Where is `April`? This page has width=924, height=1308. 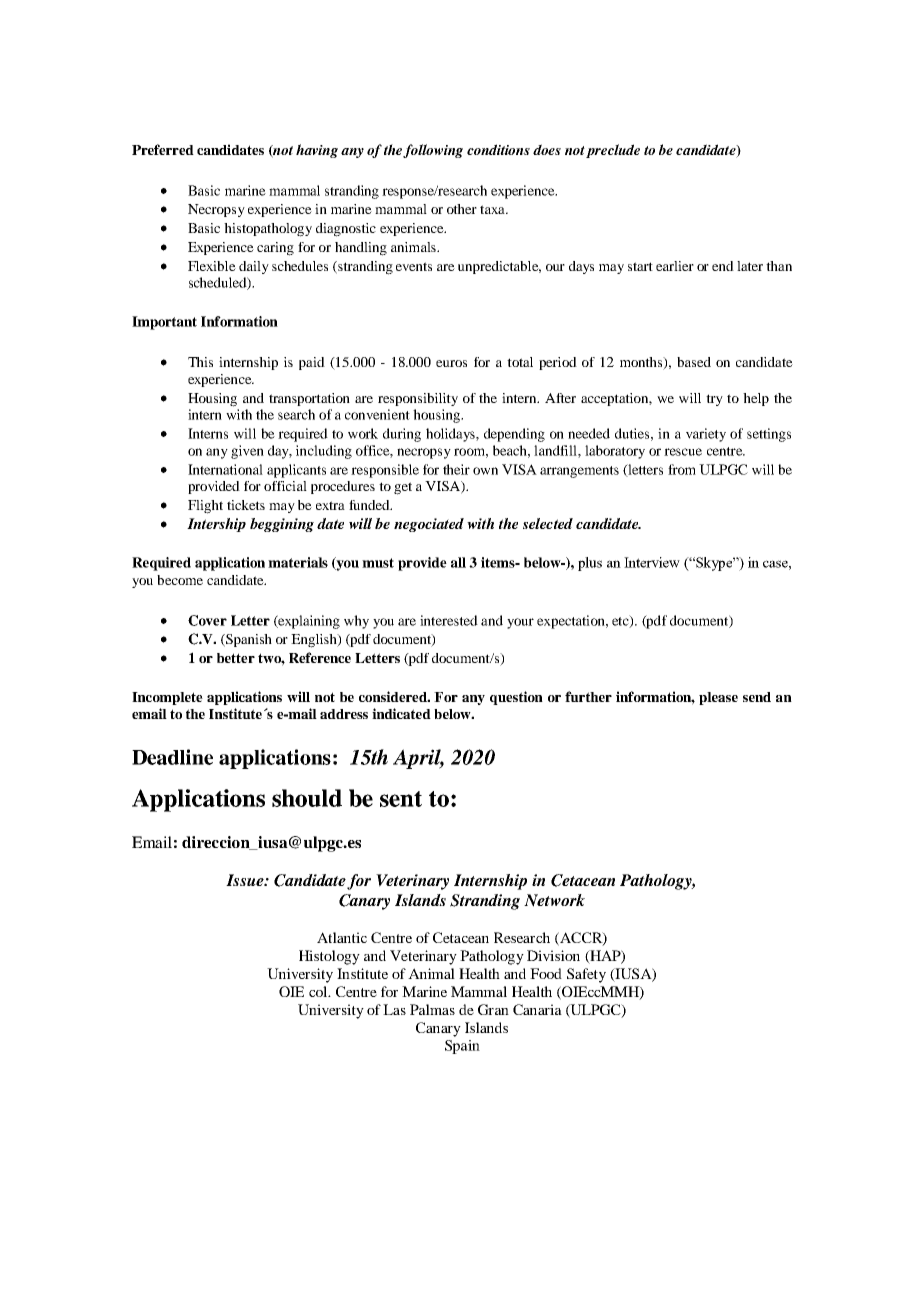 April is located at coordinates (418, 759).
